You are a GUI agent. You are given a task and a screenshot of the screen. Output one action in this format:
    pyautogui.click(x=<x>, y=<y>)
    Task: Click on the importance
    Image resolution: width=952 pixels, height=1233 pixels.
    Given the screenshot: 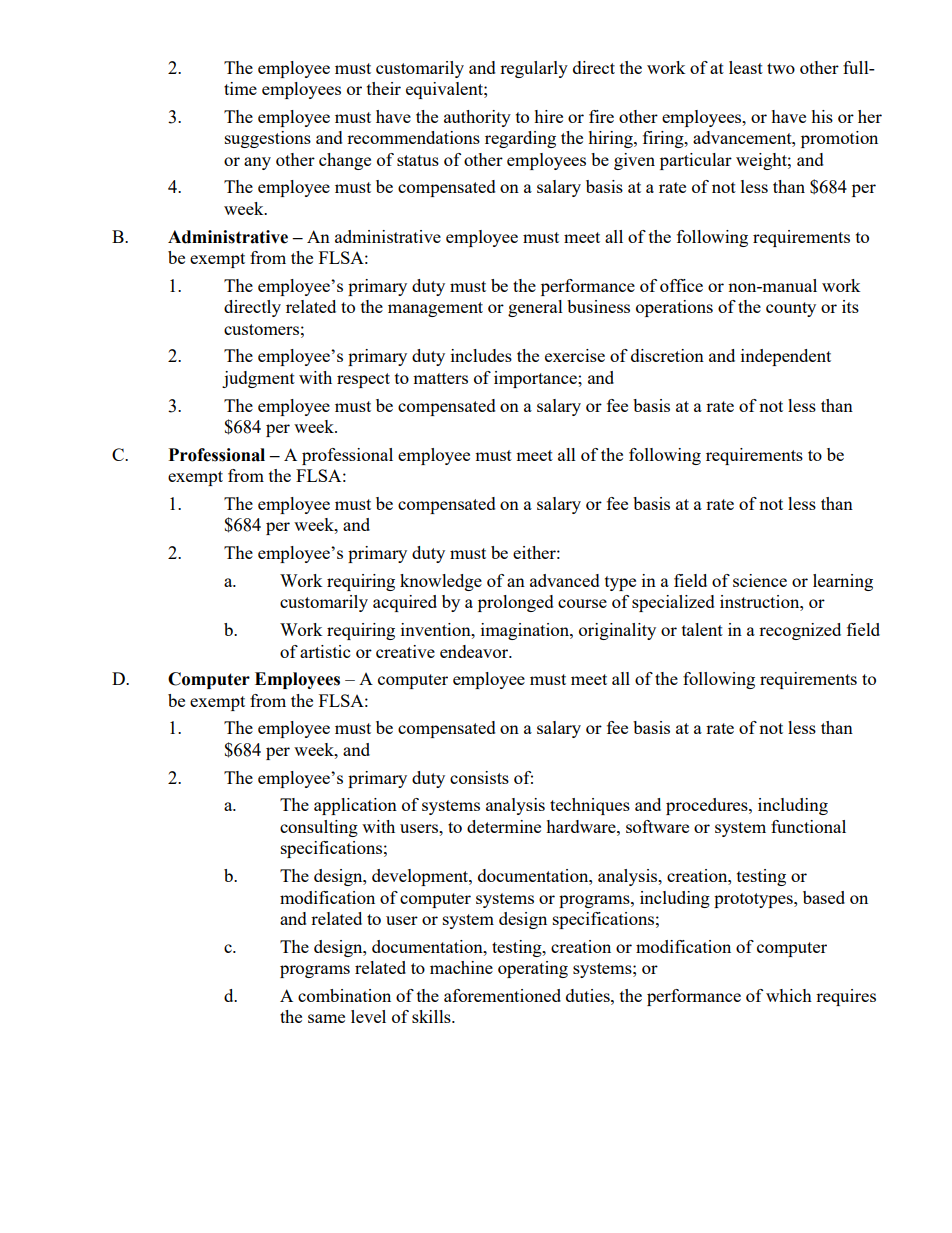 What is the action you would take?
    pyautogui.click(x=536, y=379)
